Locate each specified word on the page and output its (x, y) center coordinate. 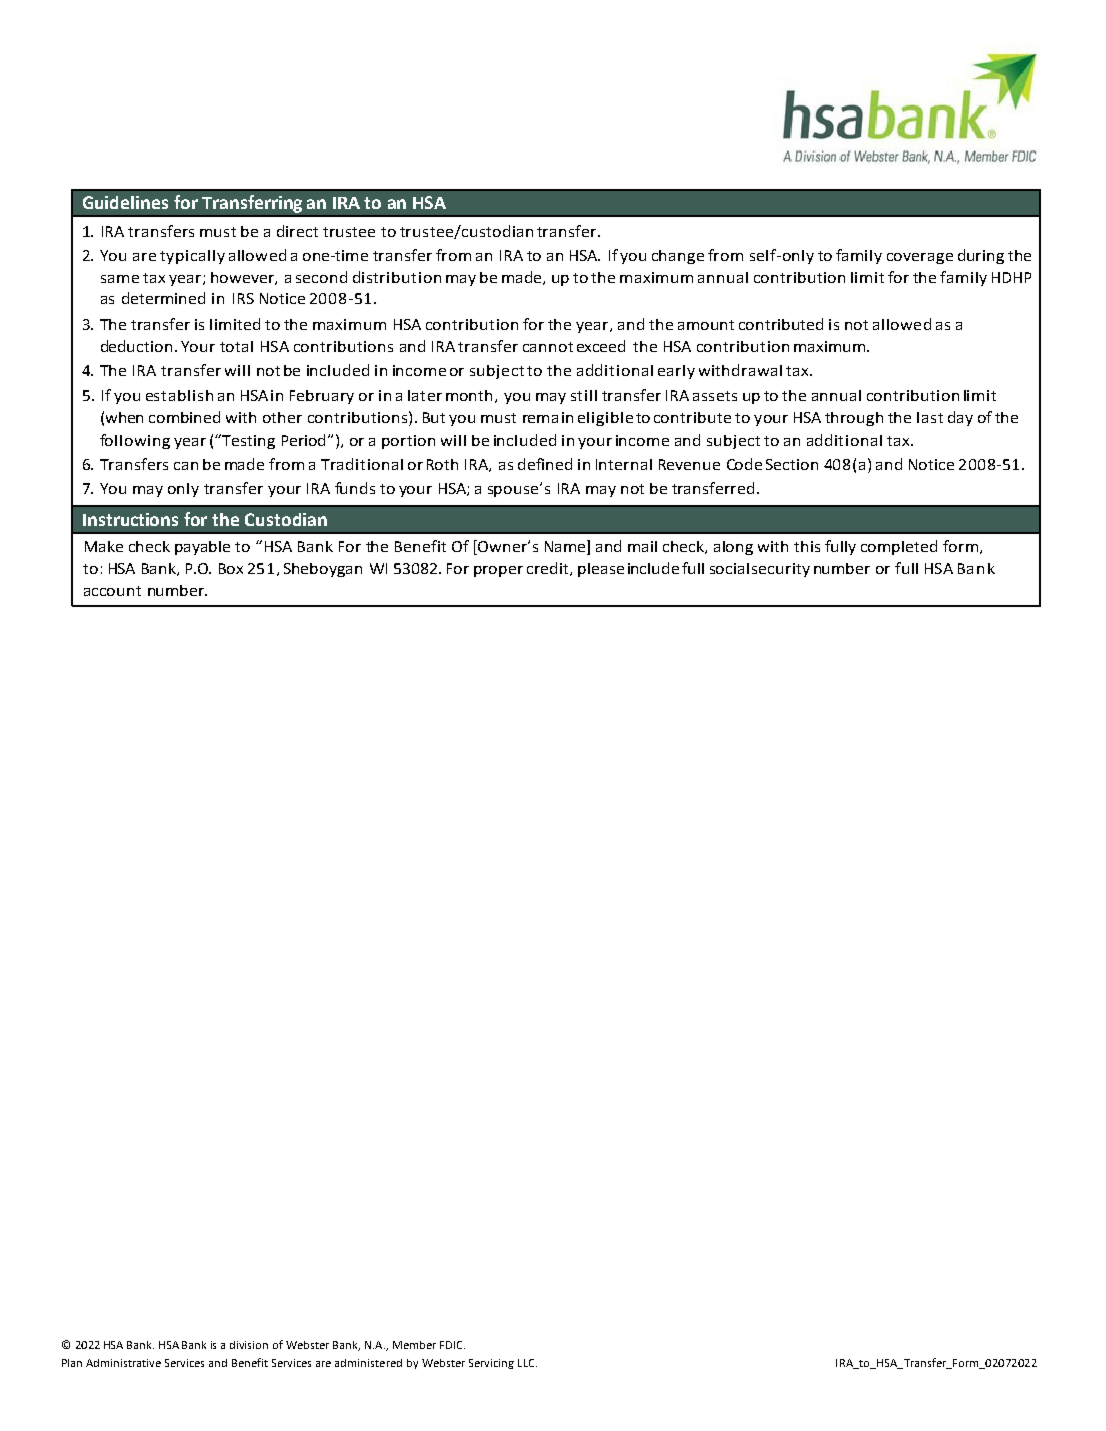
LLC (527, 1363)
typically (192, 257)
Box (231, 568)
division (249, 1345)
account (112, 591)
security (781, 570)
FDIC (452, 1345)
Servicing (491, 1364)
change (678, 257)
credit (549, 569)
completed (899, 547)
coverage (920, 258)
